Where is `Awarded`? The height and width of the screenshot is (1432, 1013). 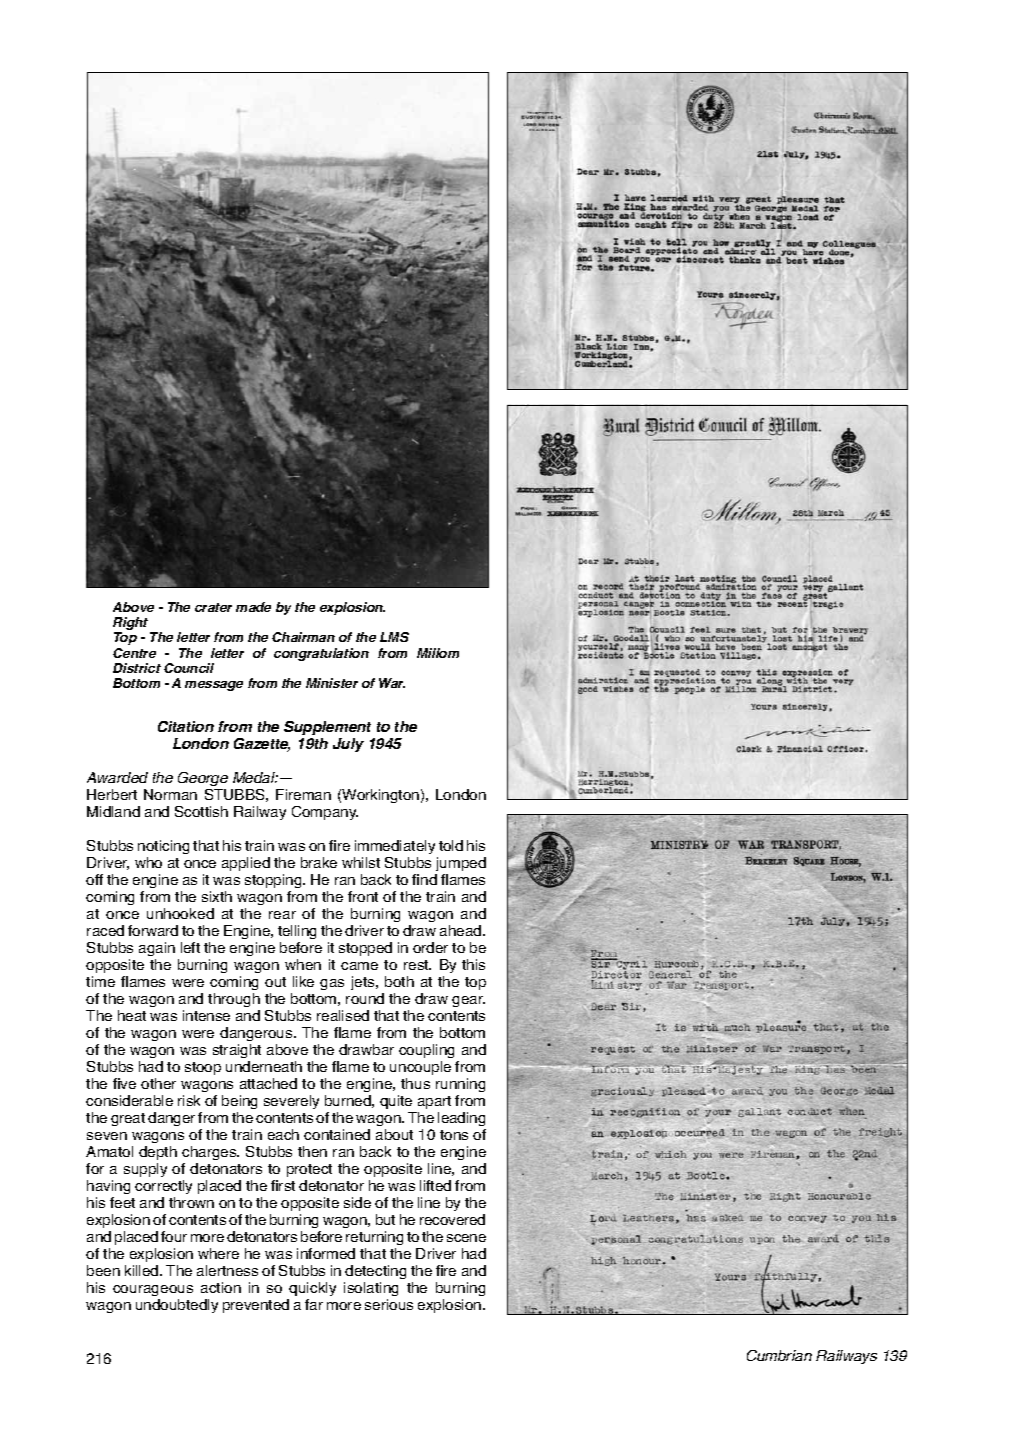
Awarded is located at coordinates (117, 777).
